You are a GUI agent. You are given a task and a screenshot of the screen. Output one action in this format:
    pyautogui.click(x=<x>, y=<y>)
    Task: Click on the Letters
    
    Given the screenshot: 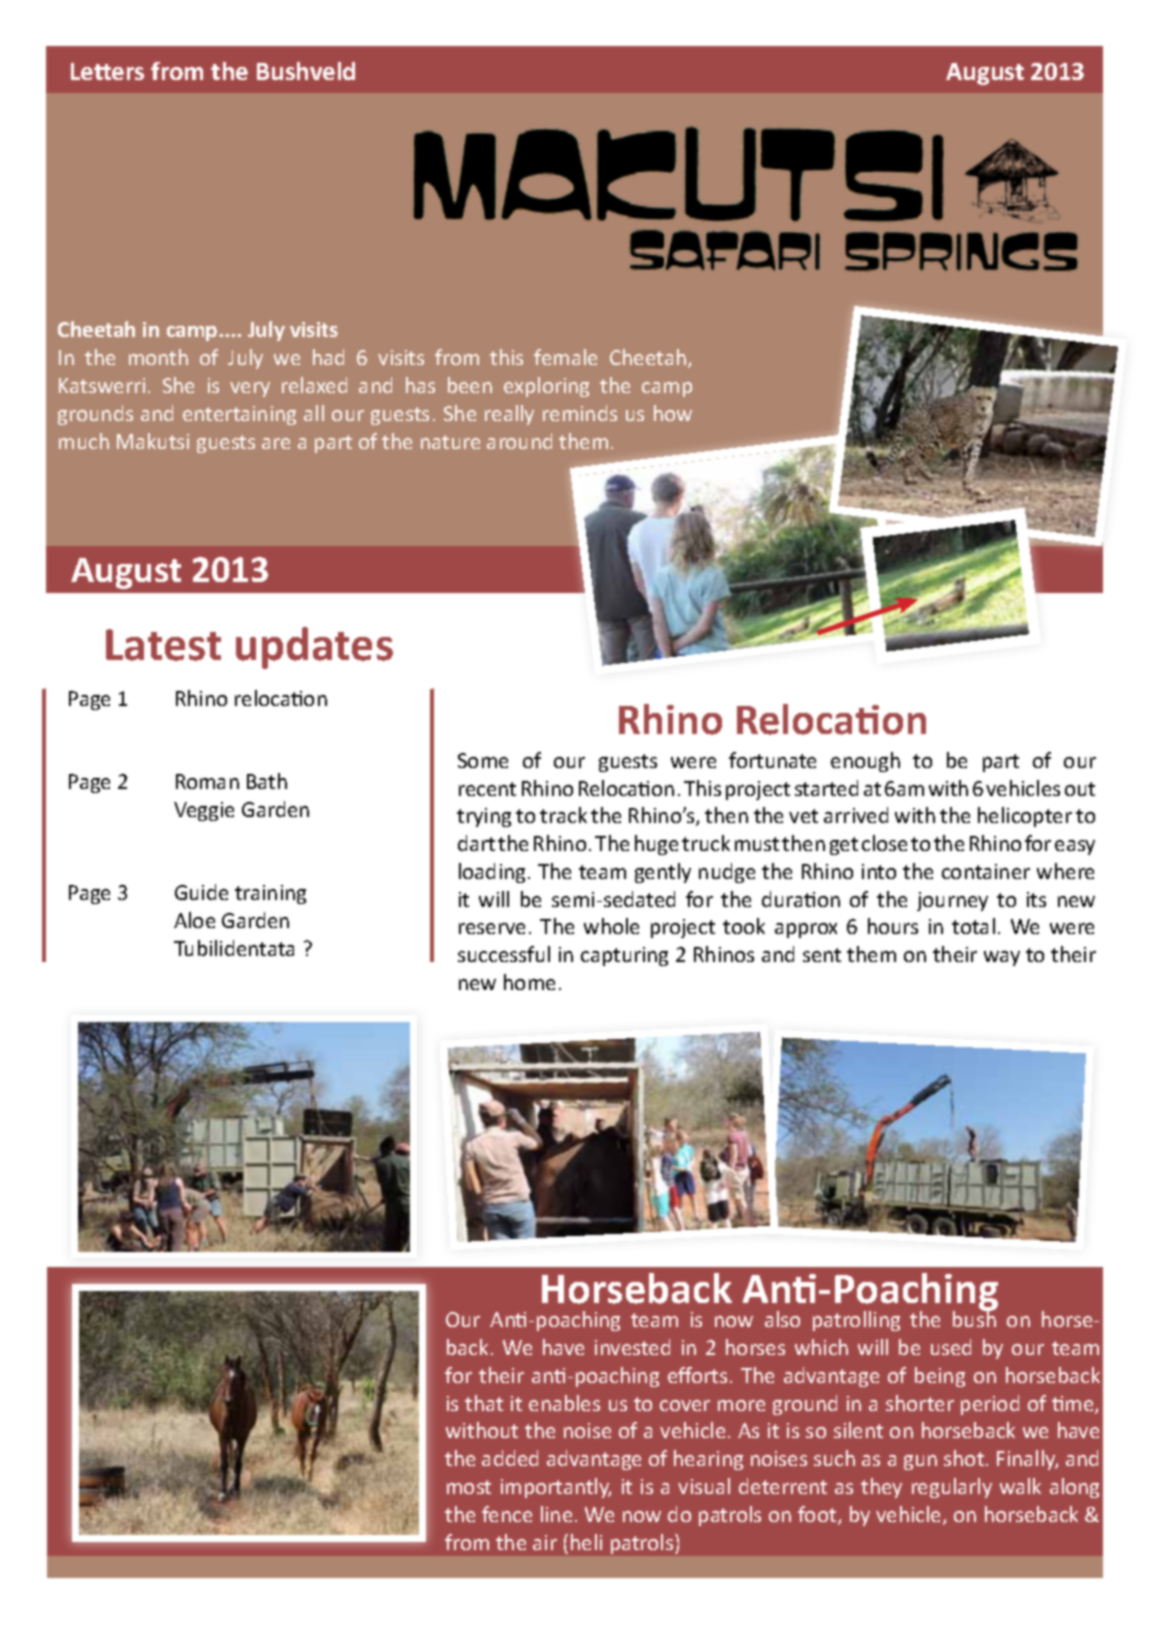 What is the action you would take?
    pyautogui.click(x=107, y=71)
